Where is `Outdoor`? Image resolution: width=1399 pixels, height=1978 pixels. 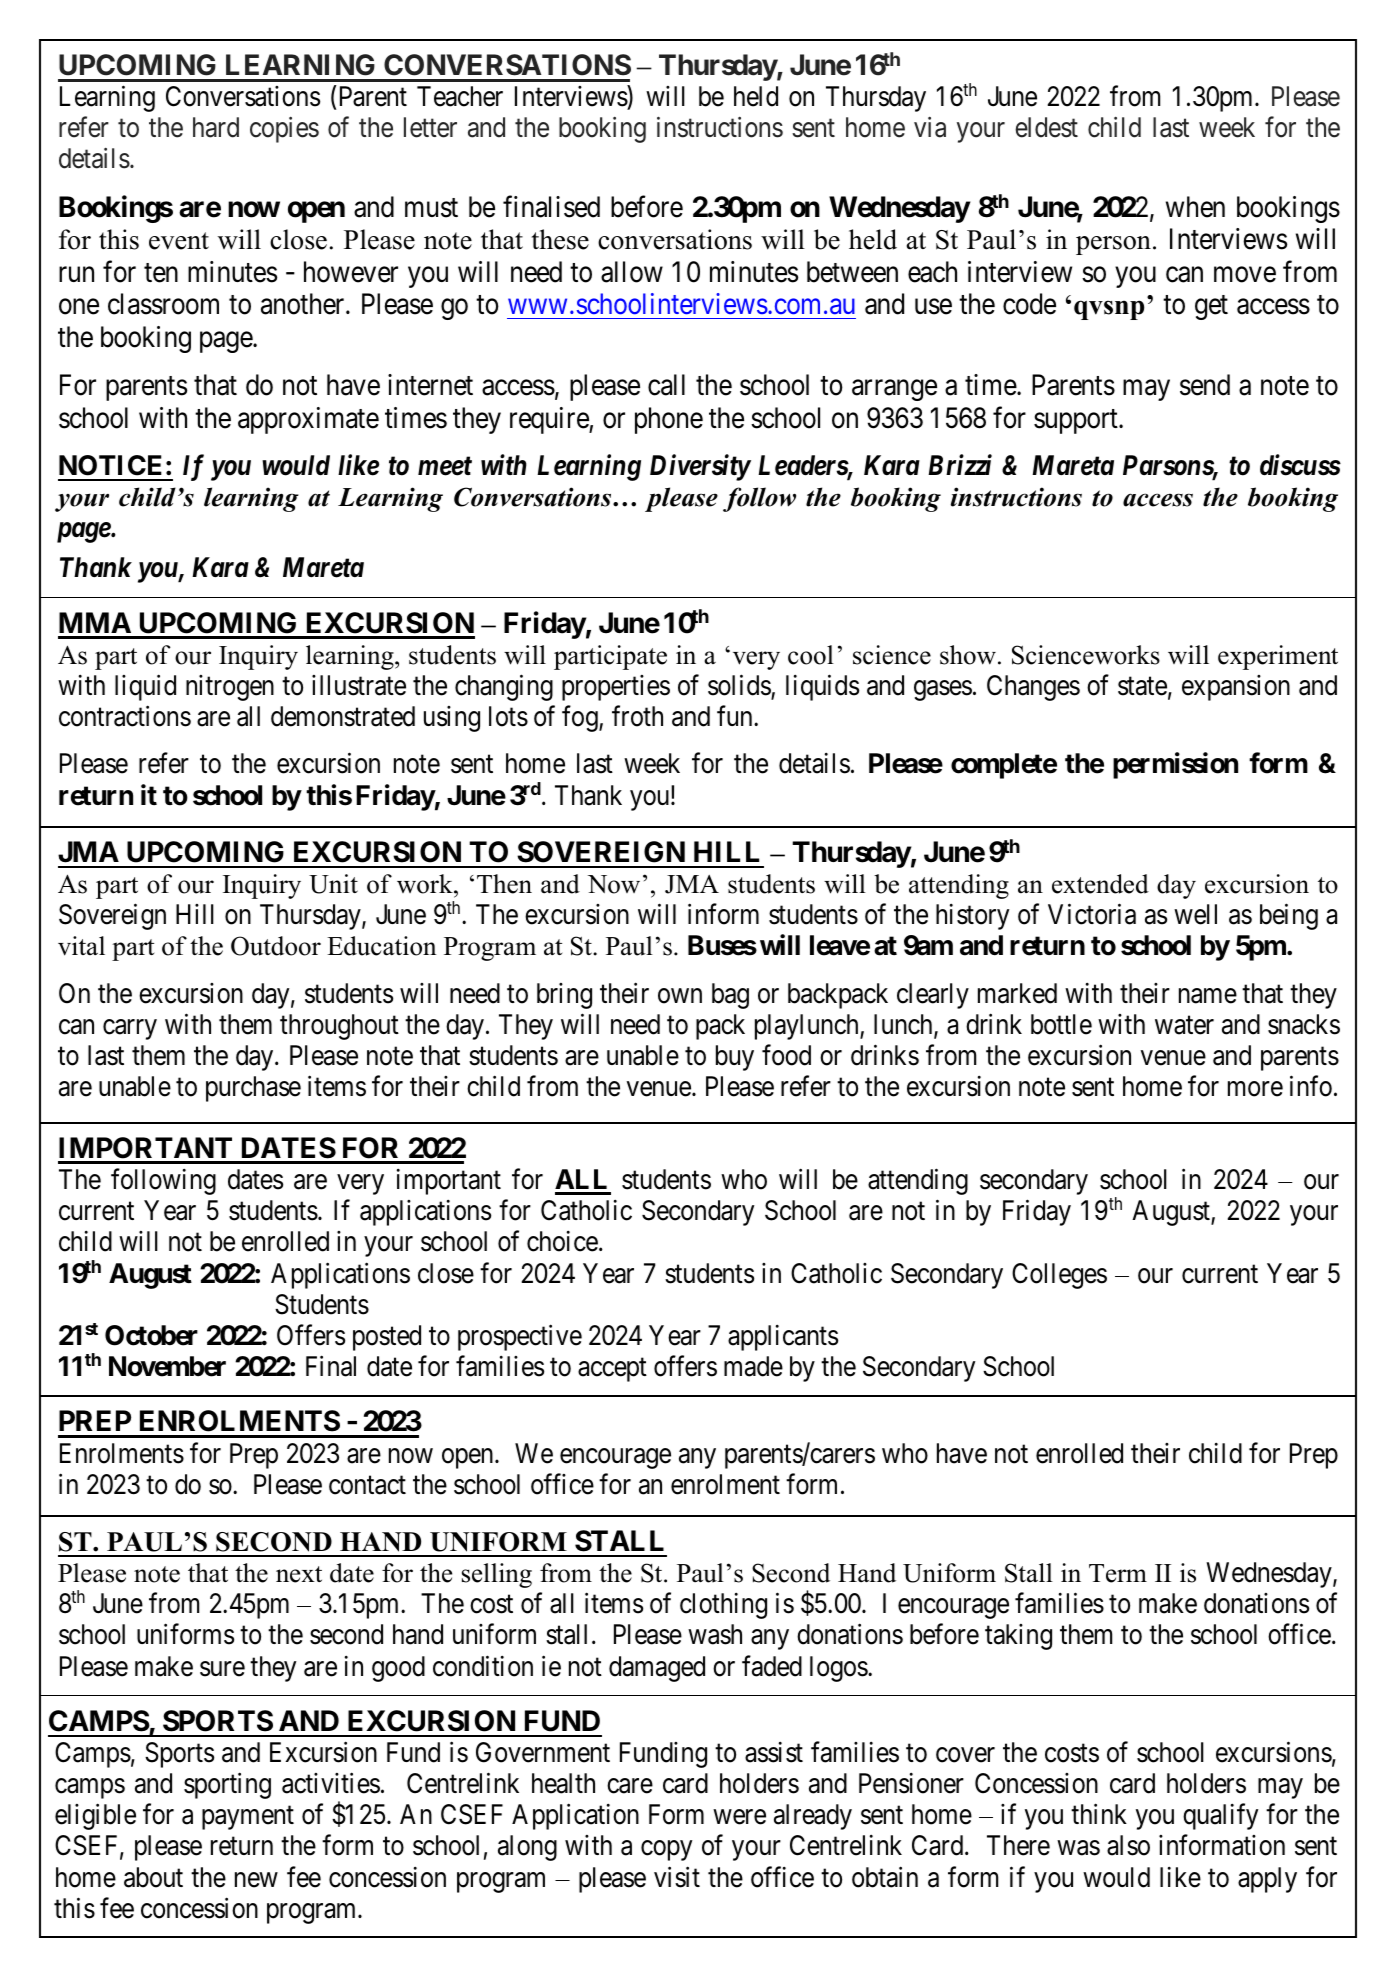
Outdoor is located at coordinates (276, 946).
